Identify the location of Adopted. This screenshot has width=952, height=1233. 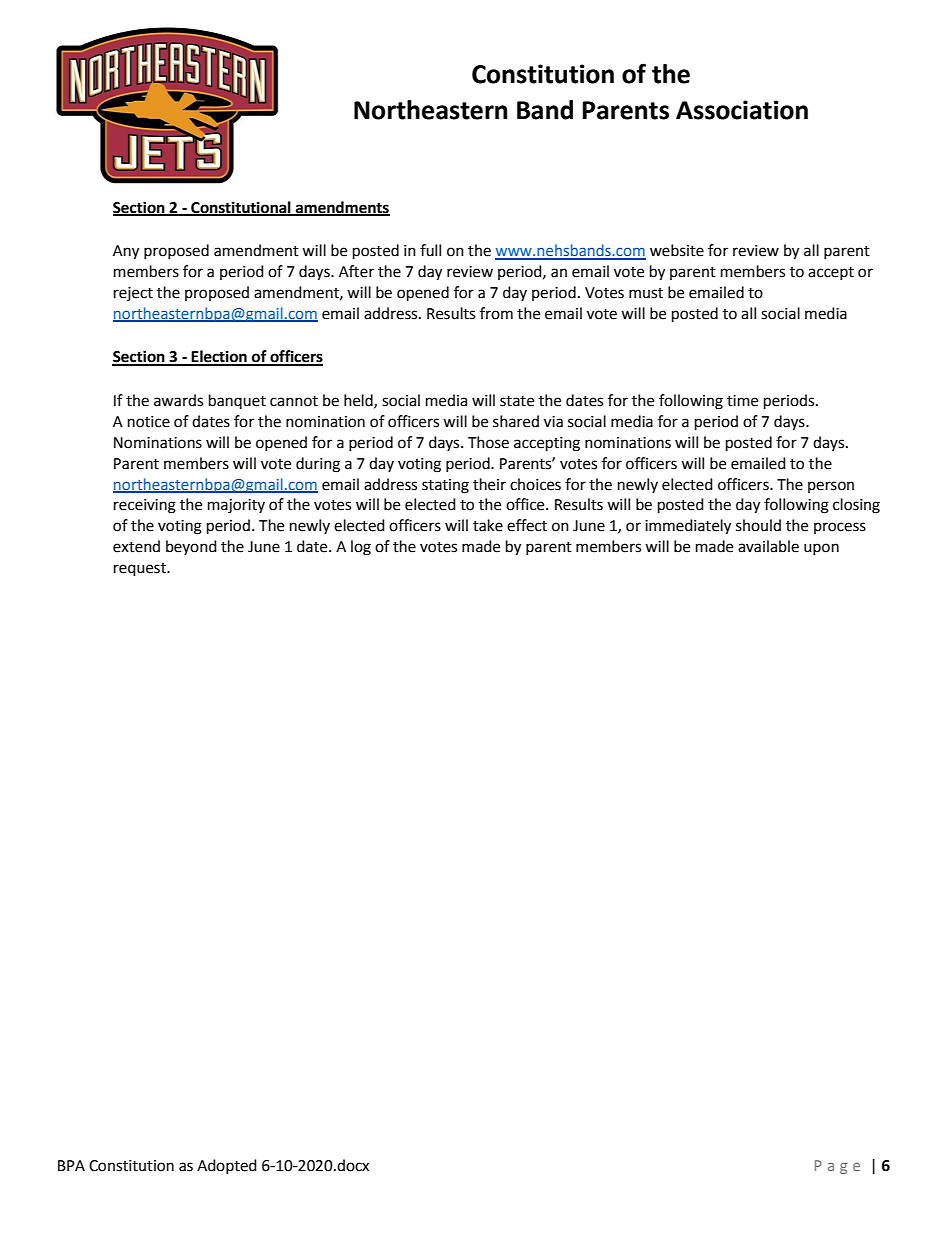
(227, 1166).
